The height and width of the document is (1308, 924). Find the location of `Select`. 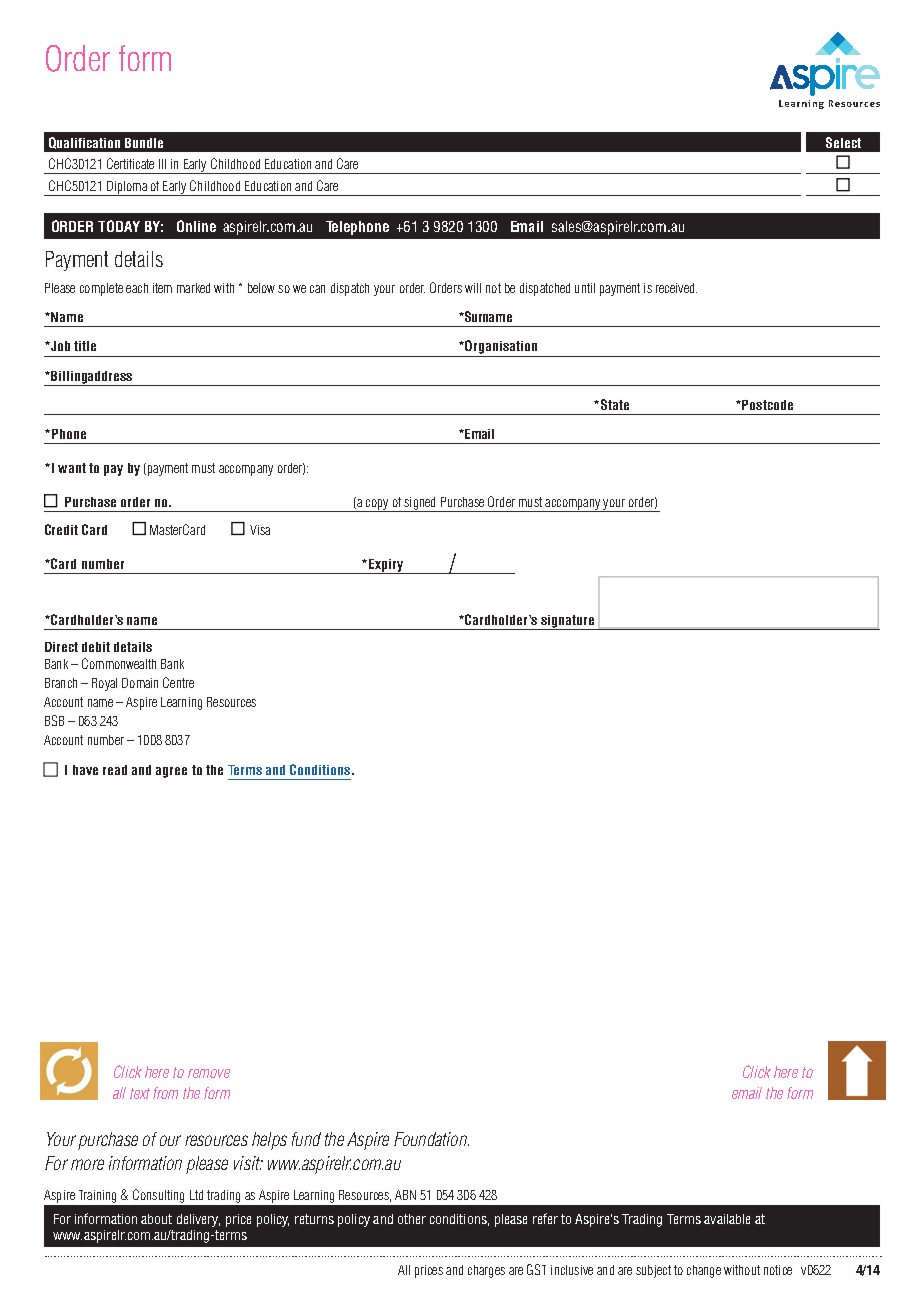

Select is located at coordinates (843, 142).
